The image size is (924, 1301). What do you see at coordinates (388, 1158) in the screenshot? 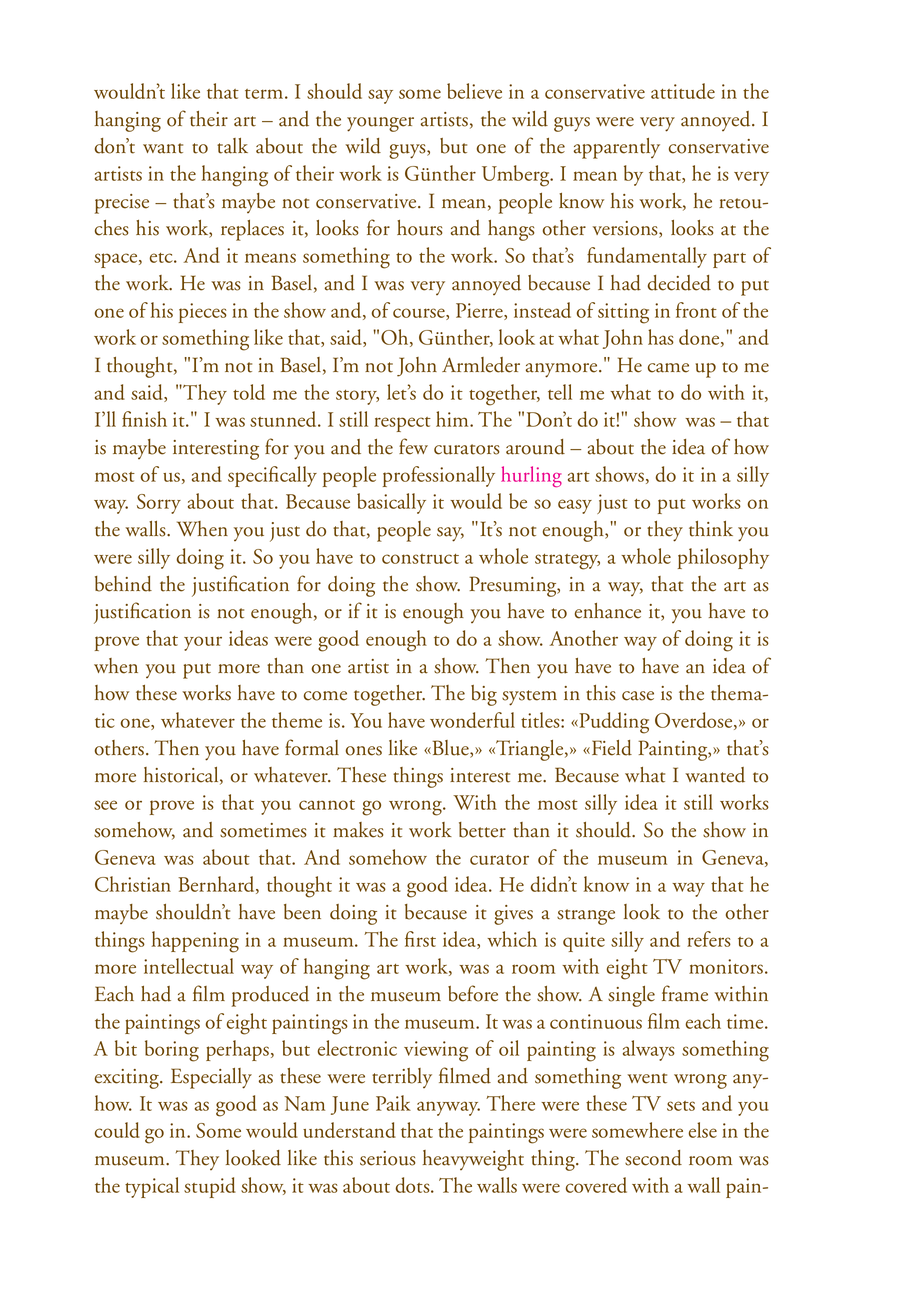
I see `serious` at bounding box center [388, 1158].
